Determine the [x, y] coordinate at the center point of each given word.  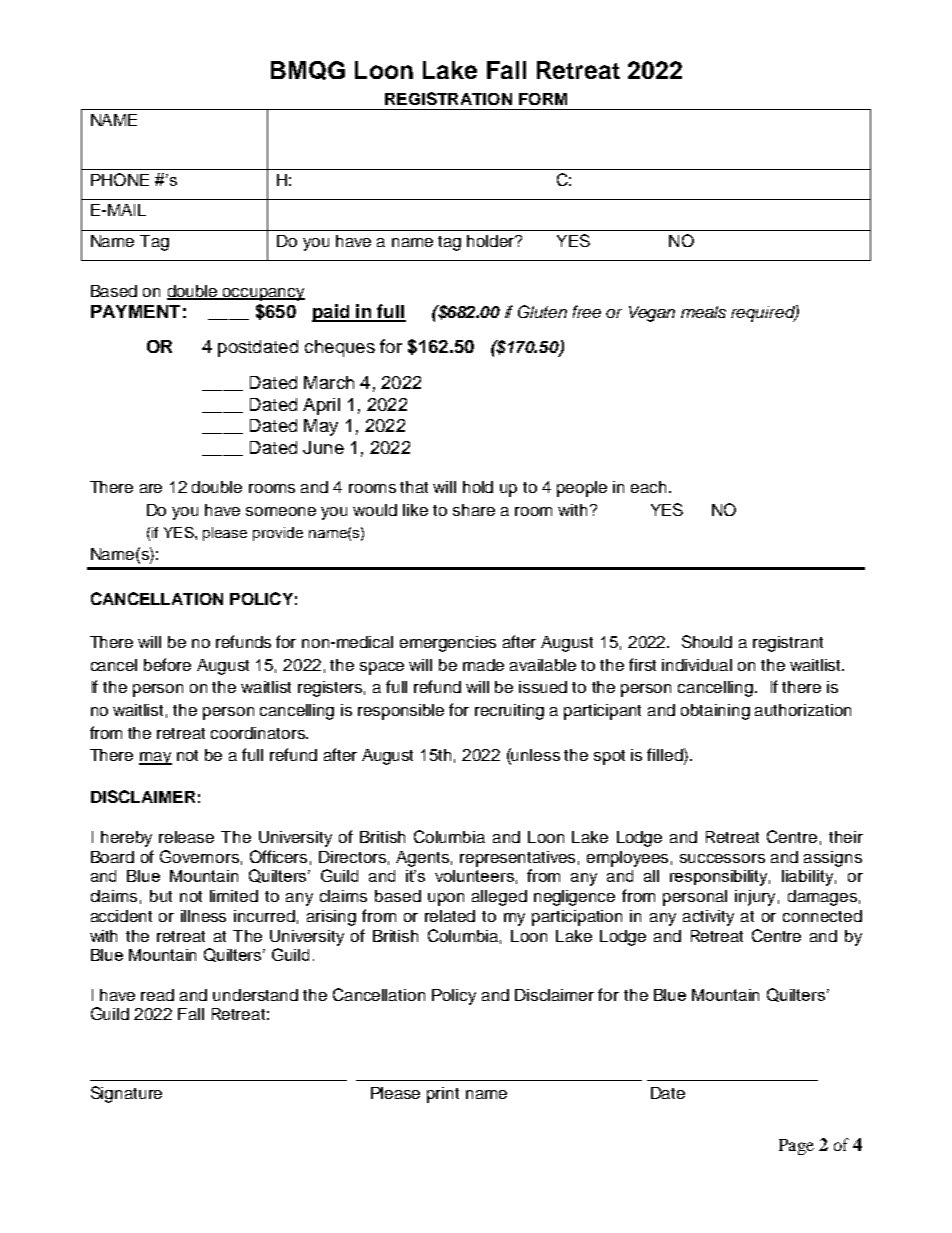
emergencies [448, 644]
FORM [543, 99]
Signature [126, 1094]
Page [796, 1147]
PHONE [120, 179]
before [167, 664]
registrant [788, 644]
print [443, 1095]
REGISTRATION [448, 98]
